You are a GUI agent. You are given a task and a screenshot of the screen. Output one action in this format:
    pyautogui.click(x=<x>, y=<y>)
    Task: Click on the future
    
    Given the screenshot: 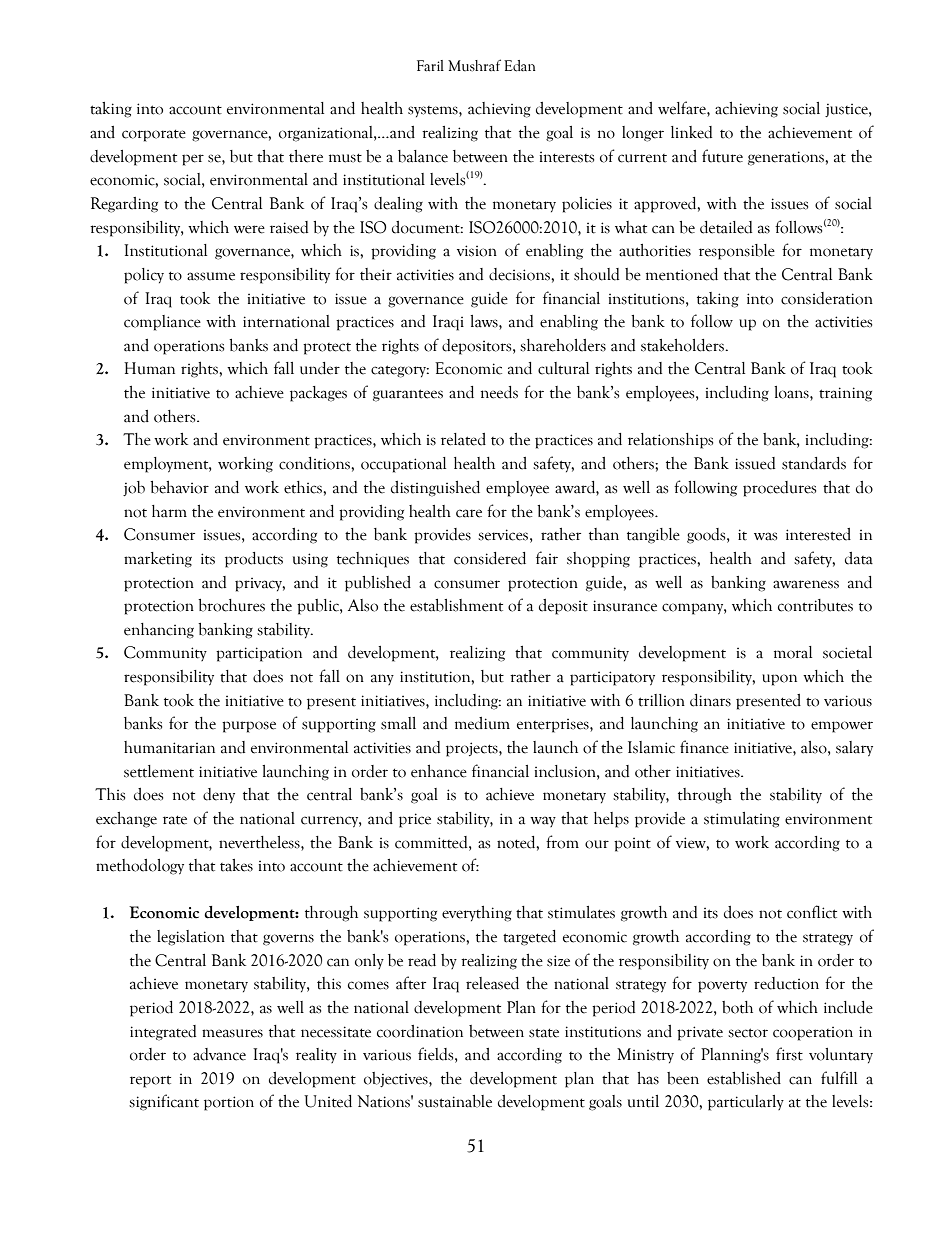 What is the action you would take?
    pyautogui.click(x=722, y=156)
